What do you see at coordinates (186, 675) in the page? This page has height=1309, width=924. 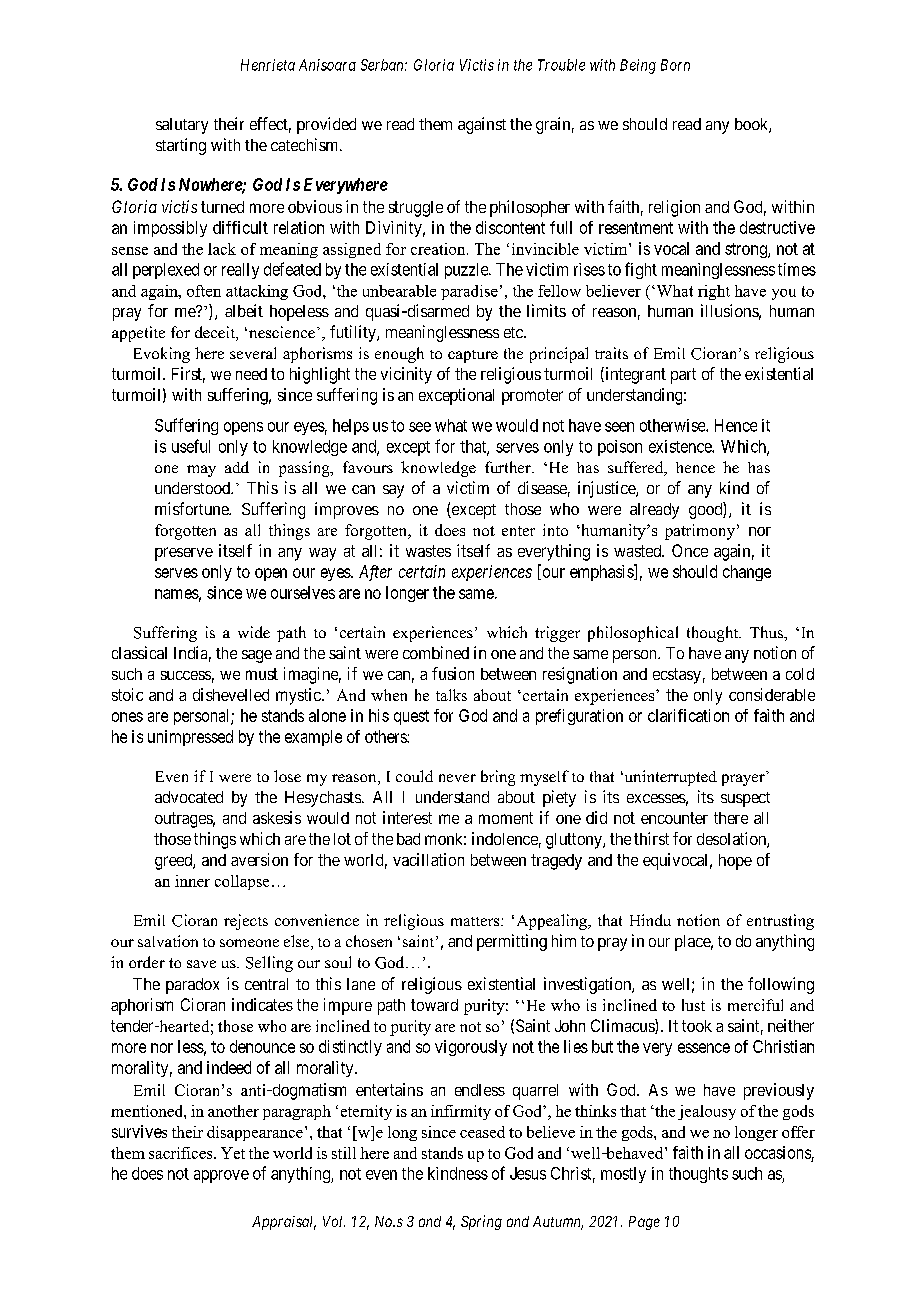 I see `success` at bounding box center [186, 675].
